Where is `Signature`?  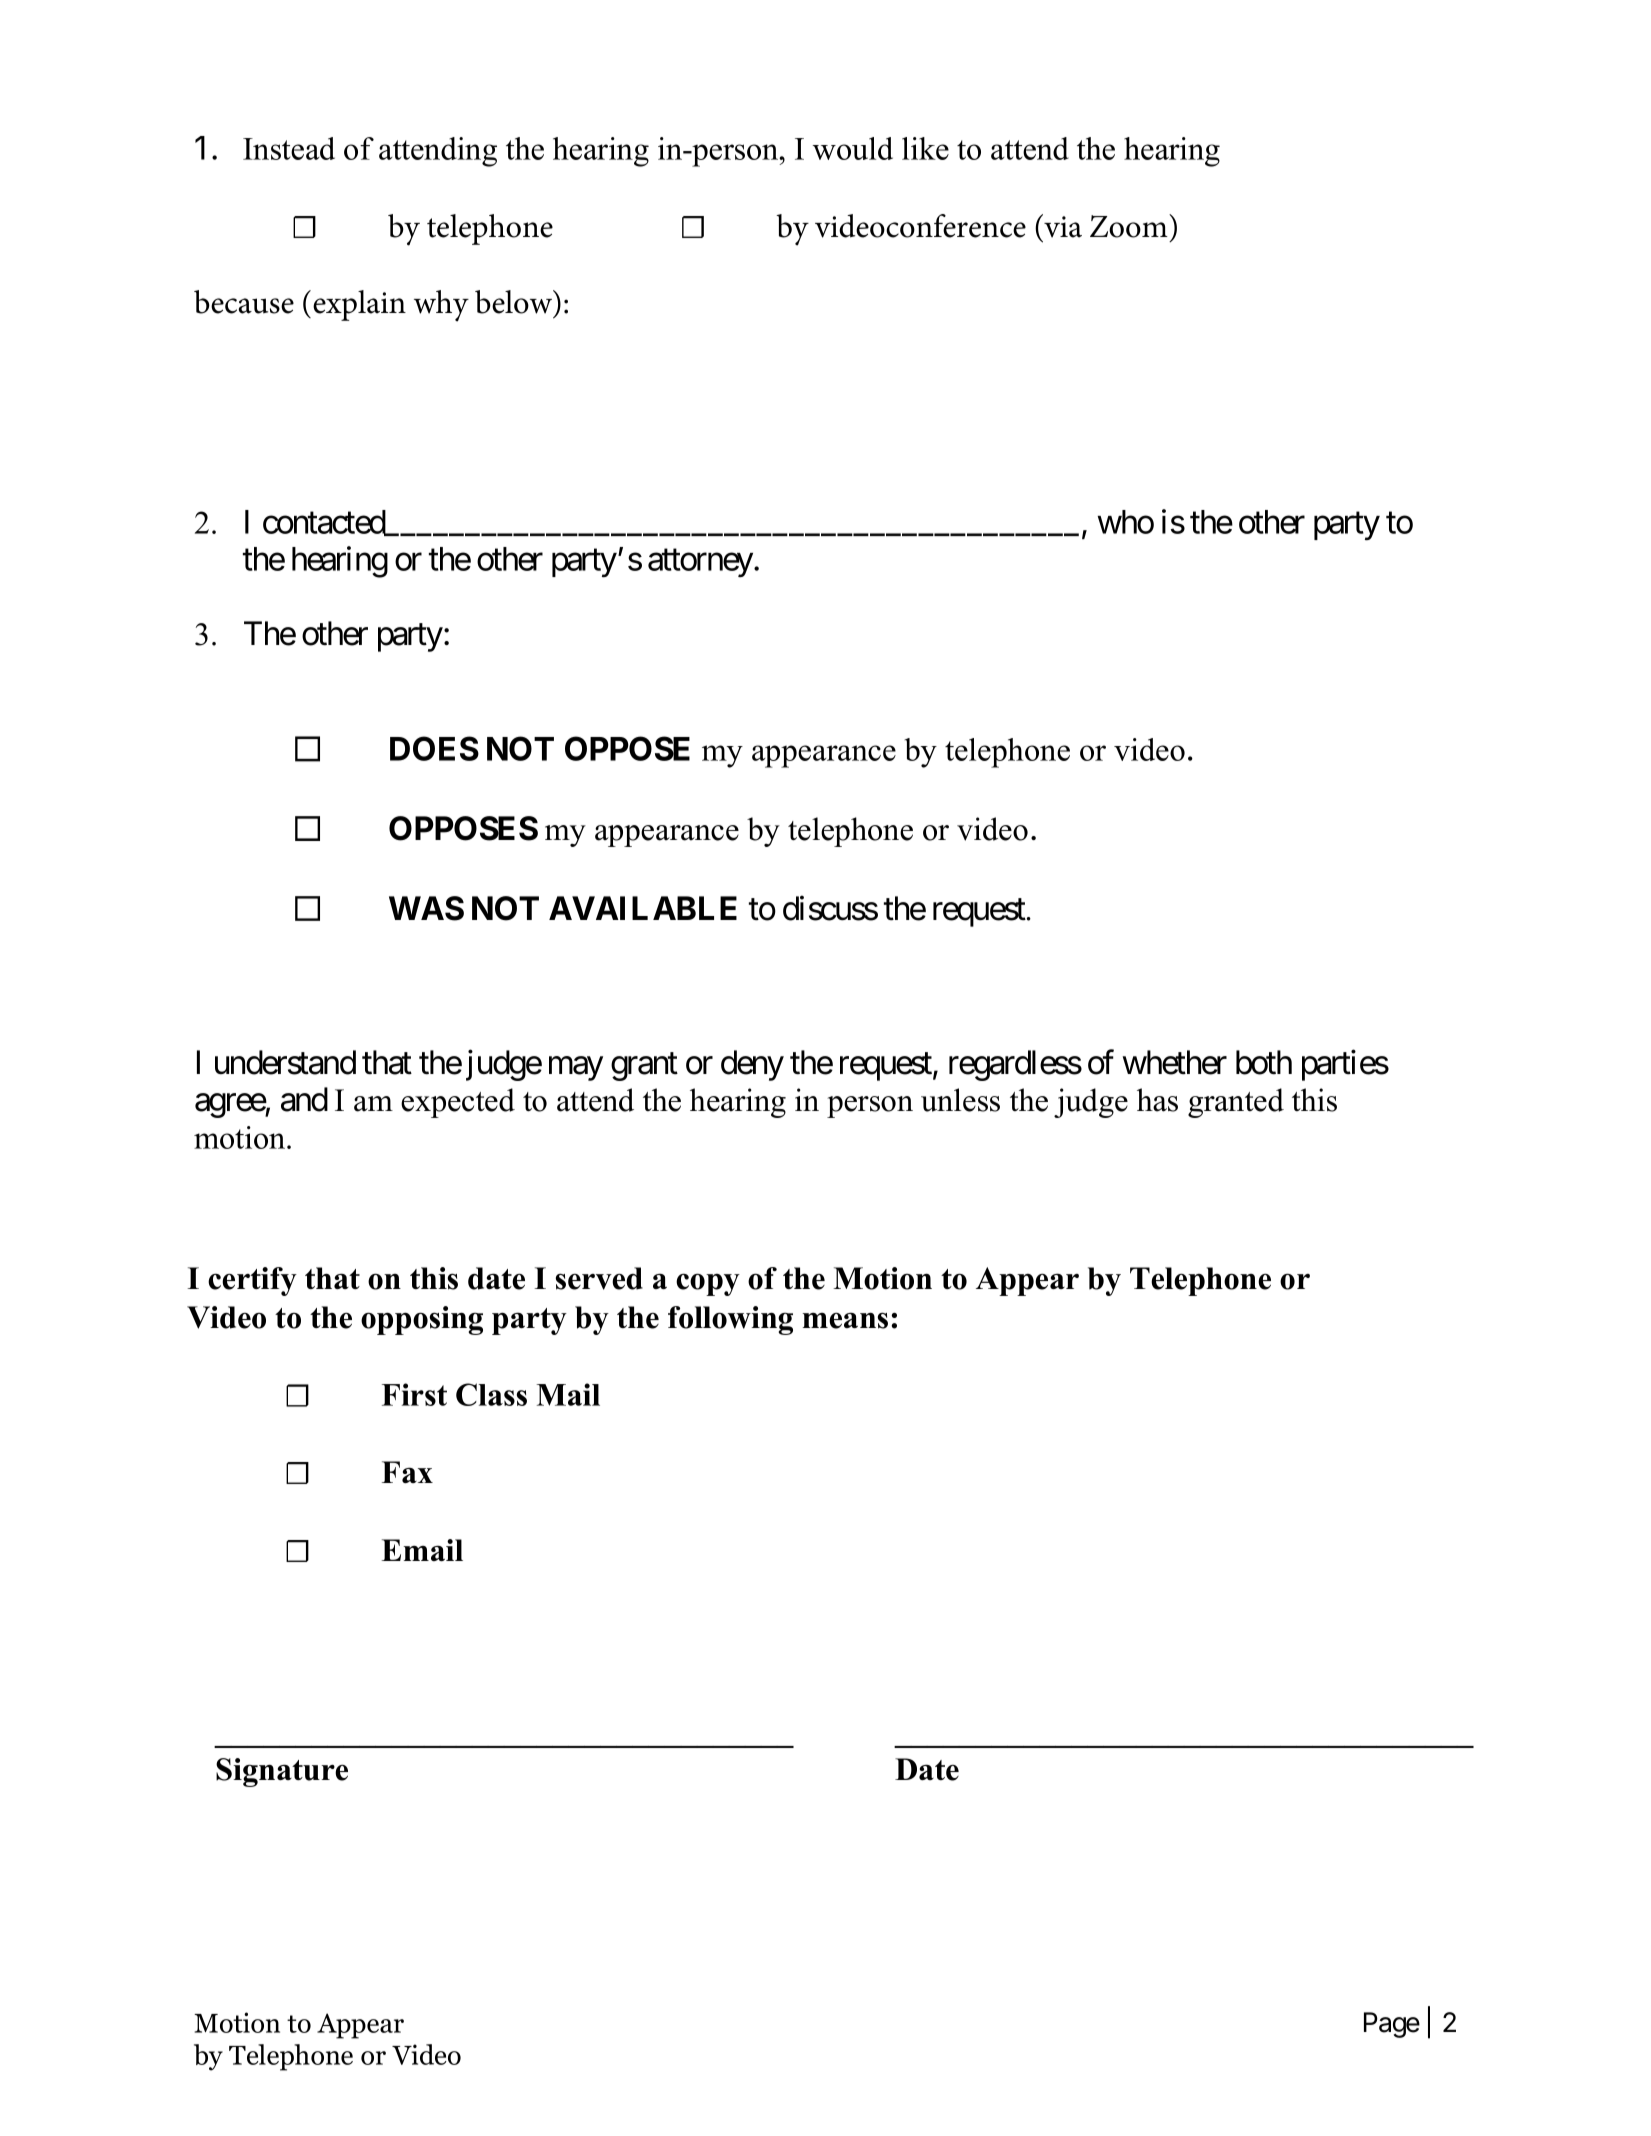
Signature is located at coordinates (282, 1772).
